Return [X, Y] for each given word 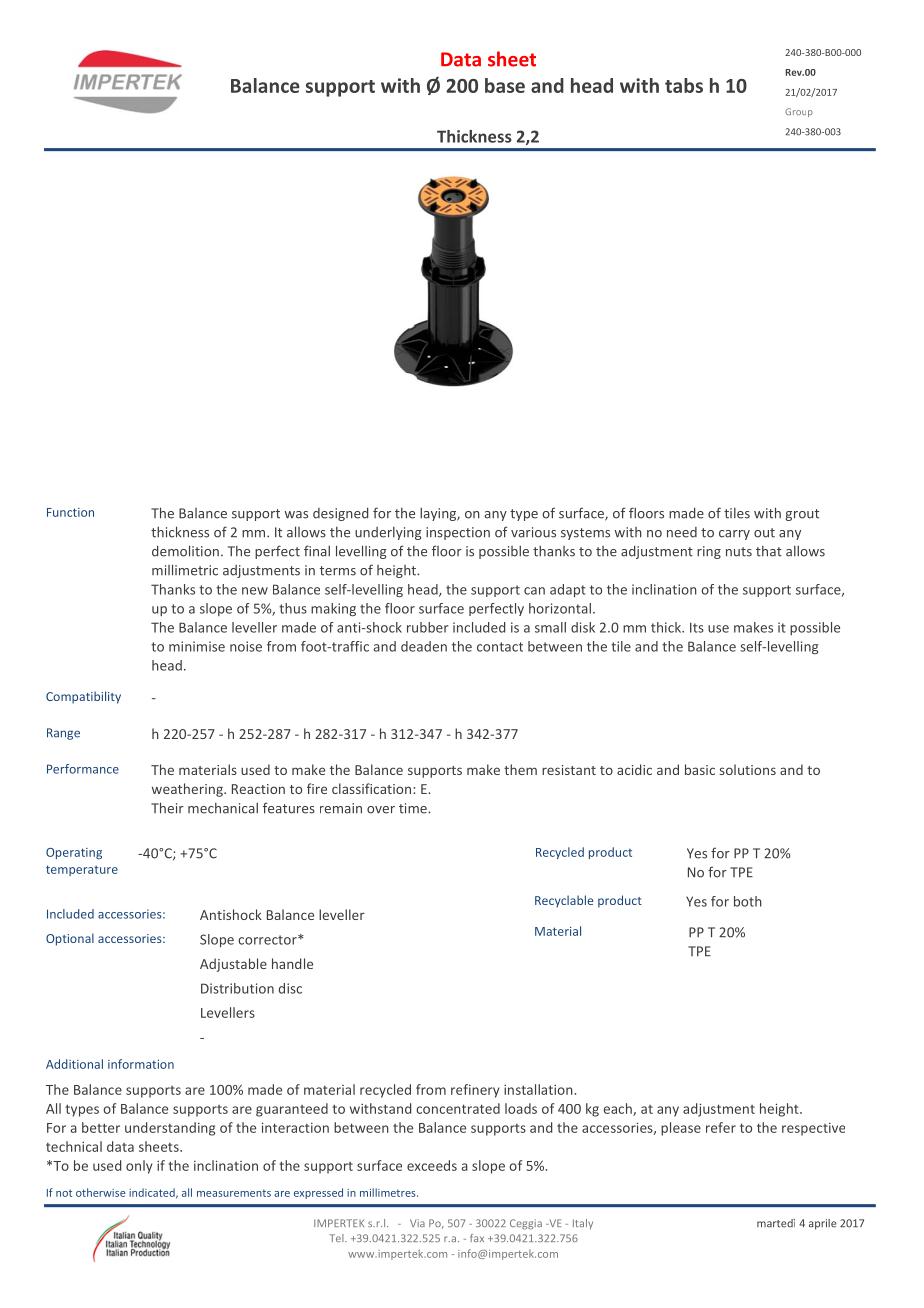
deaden [424, 646]
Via [417, 1223]
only [139, 1167]
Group [799, 112]
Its [697, 627]
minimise [197, 646]
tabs [684, 85]
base [505, 85]
